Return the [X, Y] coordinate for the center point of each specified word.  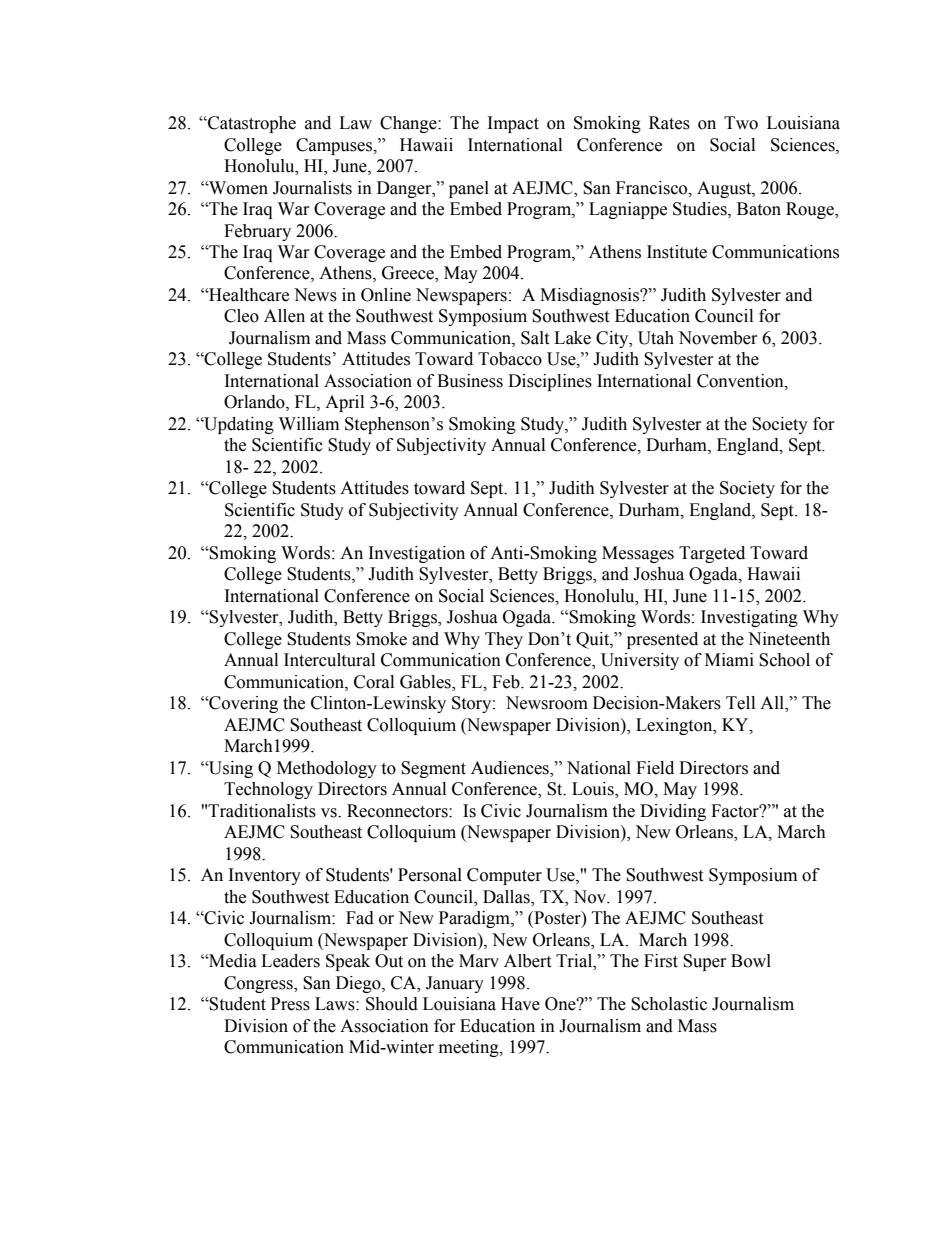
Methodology [327, 769]
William [309, 424]
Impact [513, 124]
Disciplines [550, 382]
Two [741, 123]
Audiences [511, 769]
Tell [740, 703]
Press [290, 1004]
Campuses [335, 146]
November [718, 338]
